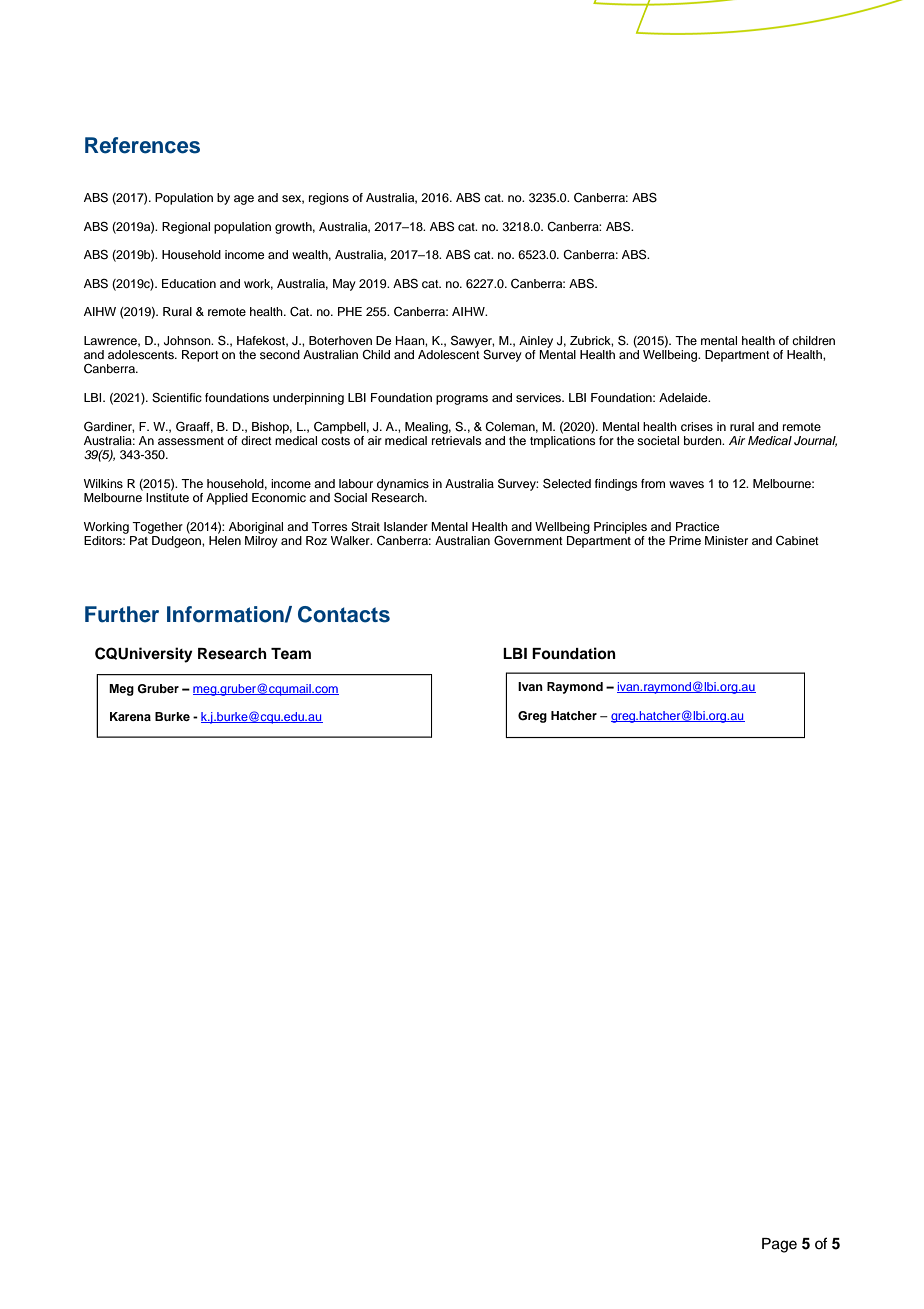  Describe the element at coordinates (685, 540) in the image. I see `Prime` at that location.
